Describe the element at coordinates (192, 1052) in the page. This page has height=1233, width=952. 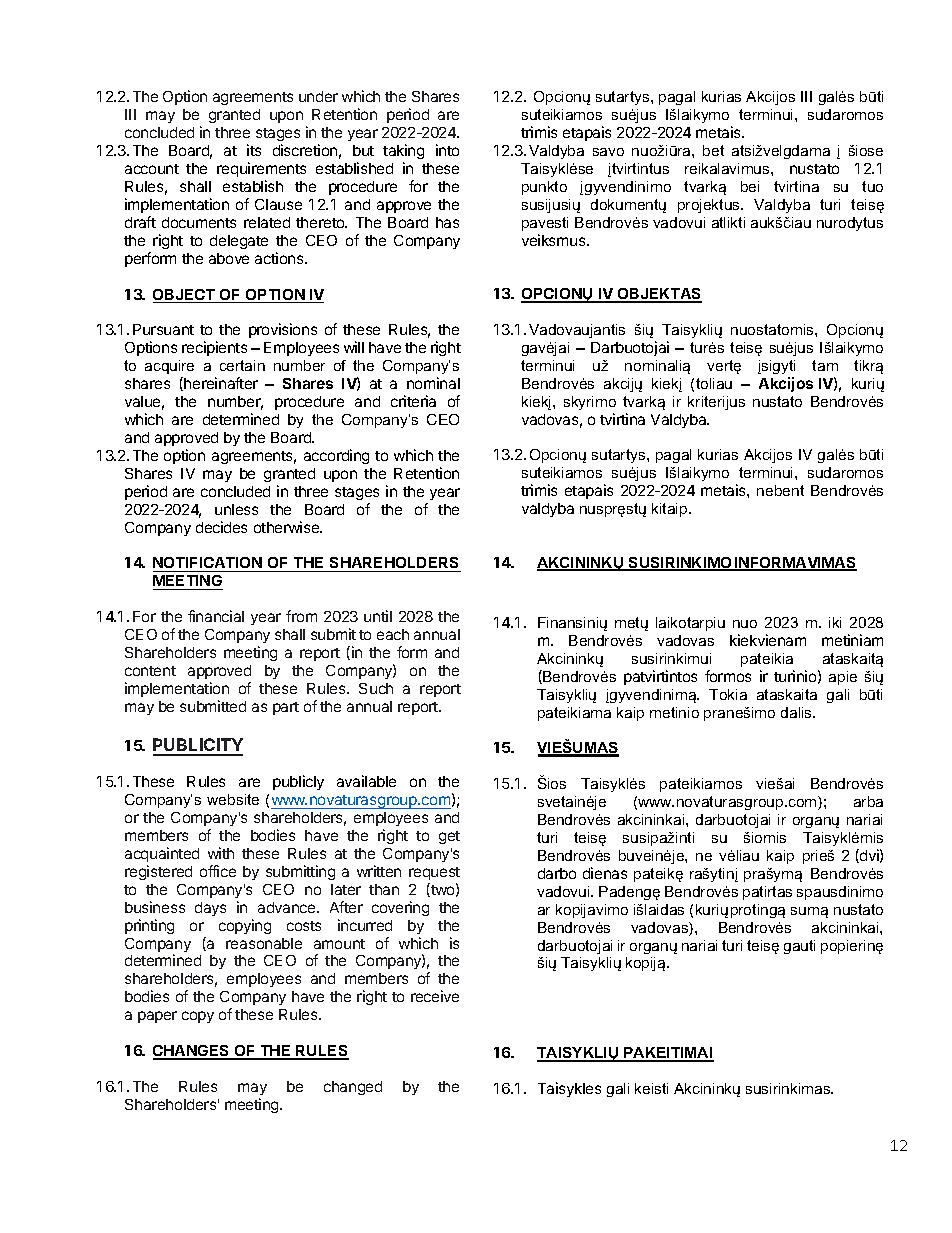
I see `CHANGES` at that location.
